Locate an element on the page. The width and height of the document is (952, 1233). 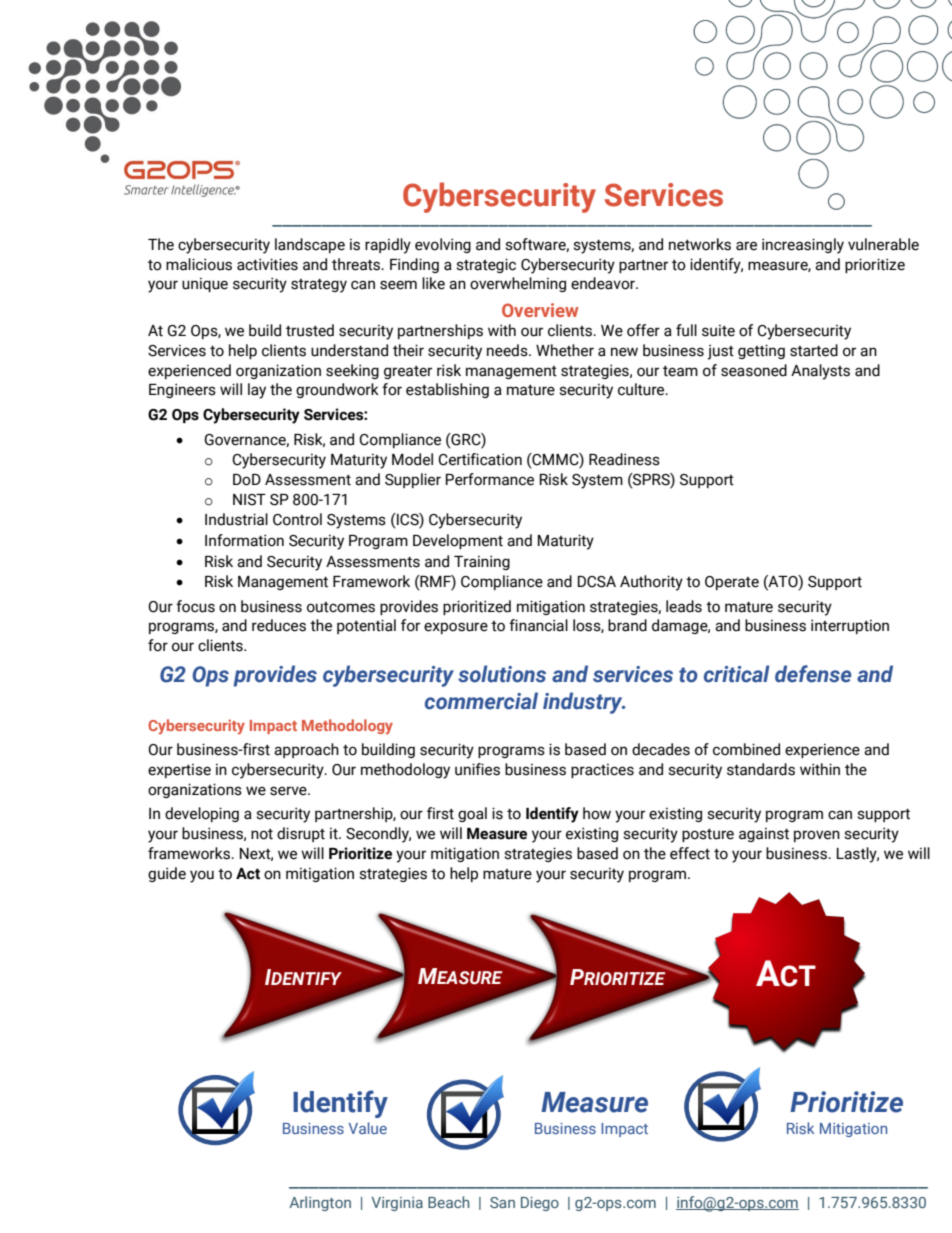
goal is located at coordinates (472, 814).
